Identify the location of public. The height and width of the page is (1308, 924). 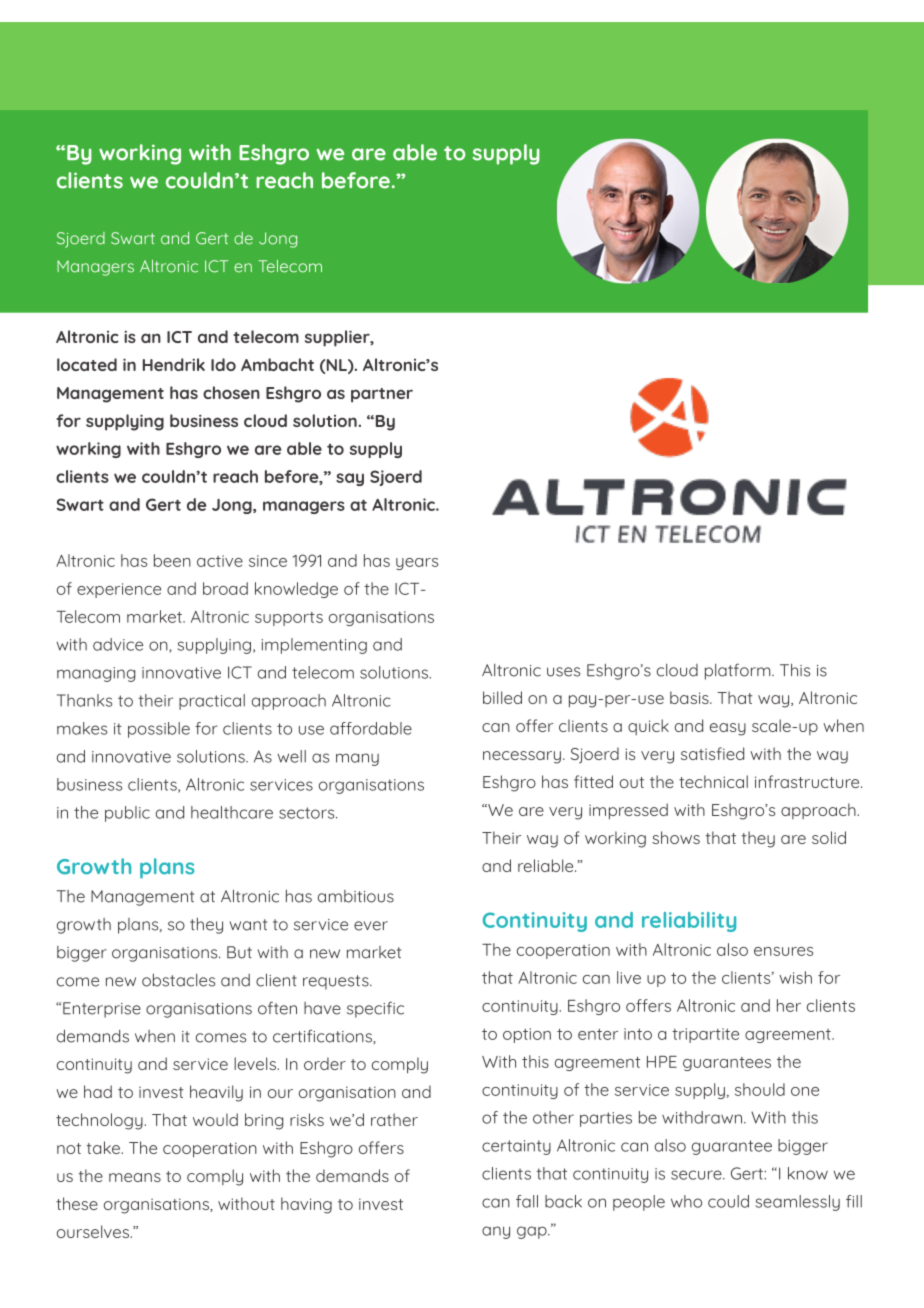
(127, 814).
